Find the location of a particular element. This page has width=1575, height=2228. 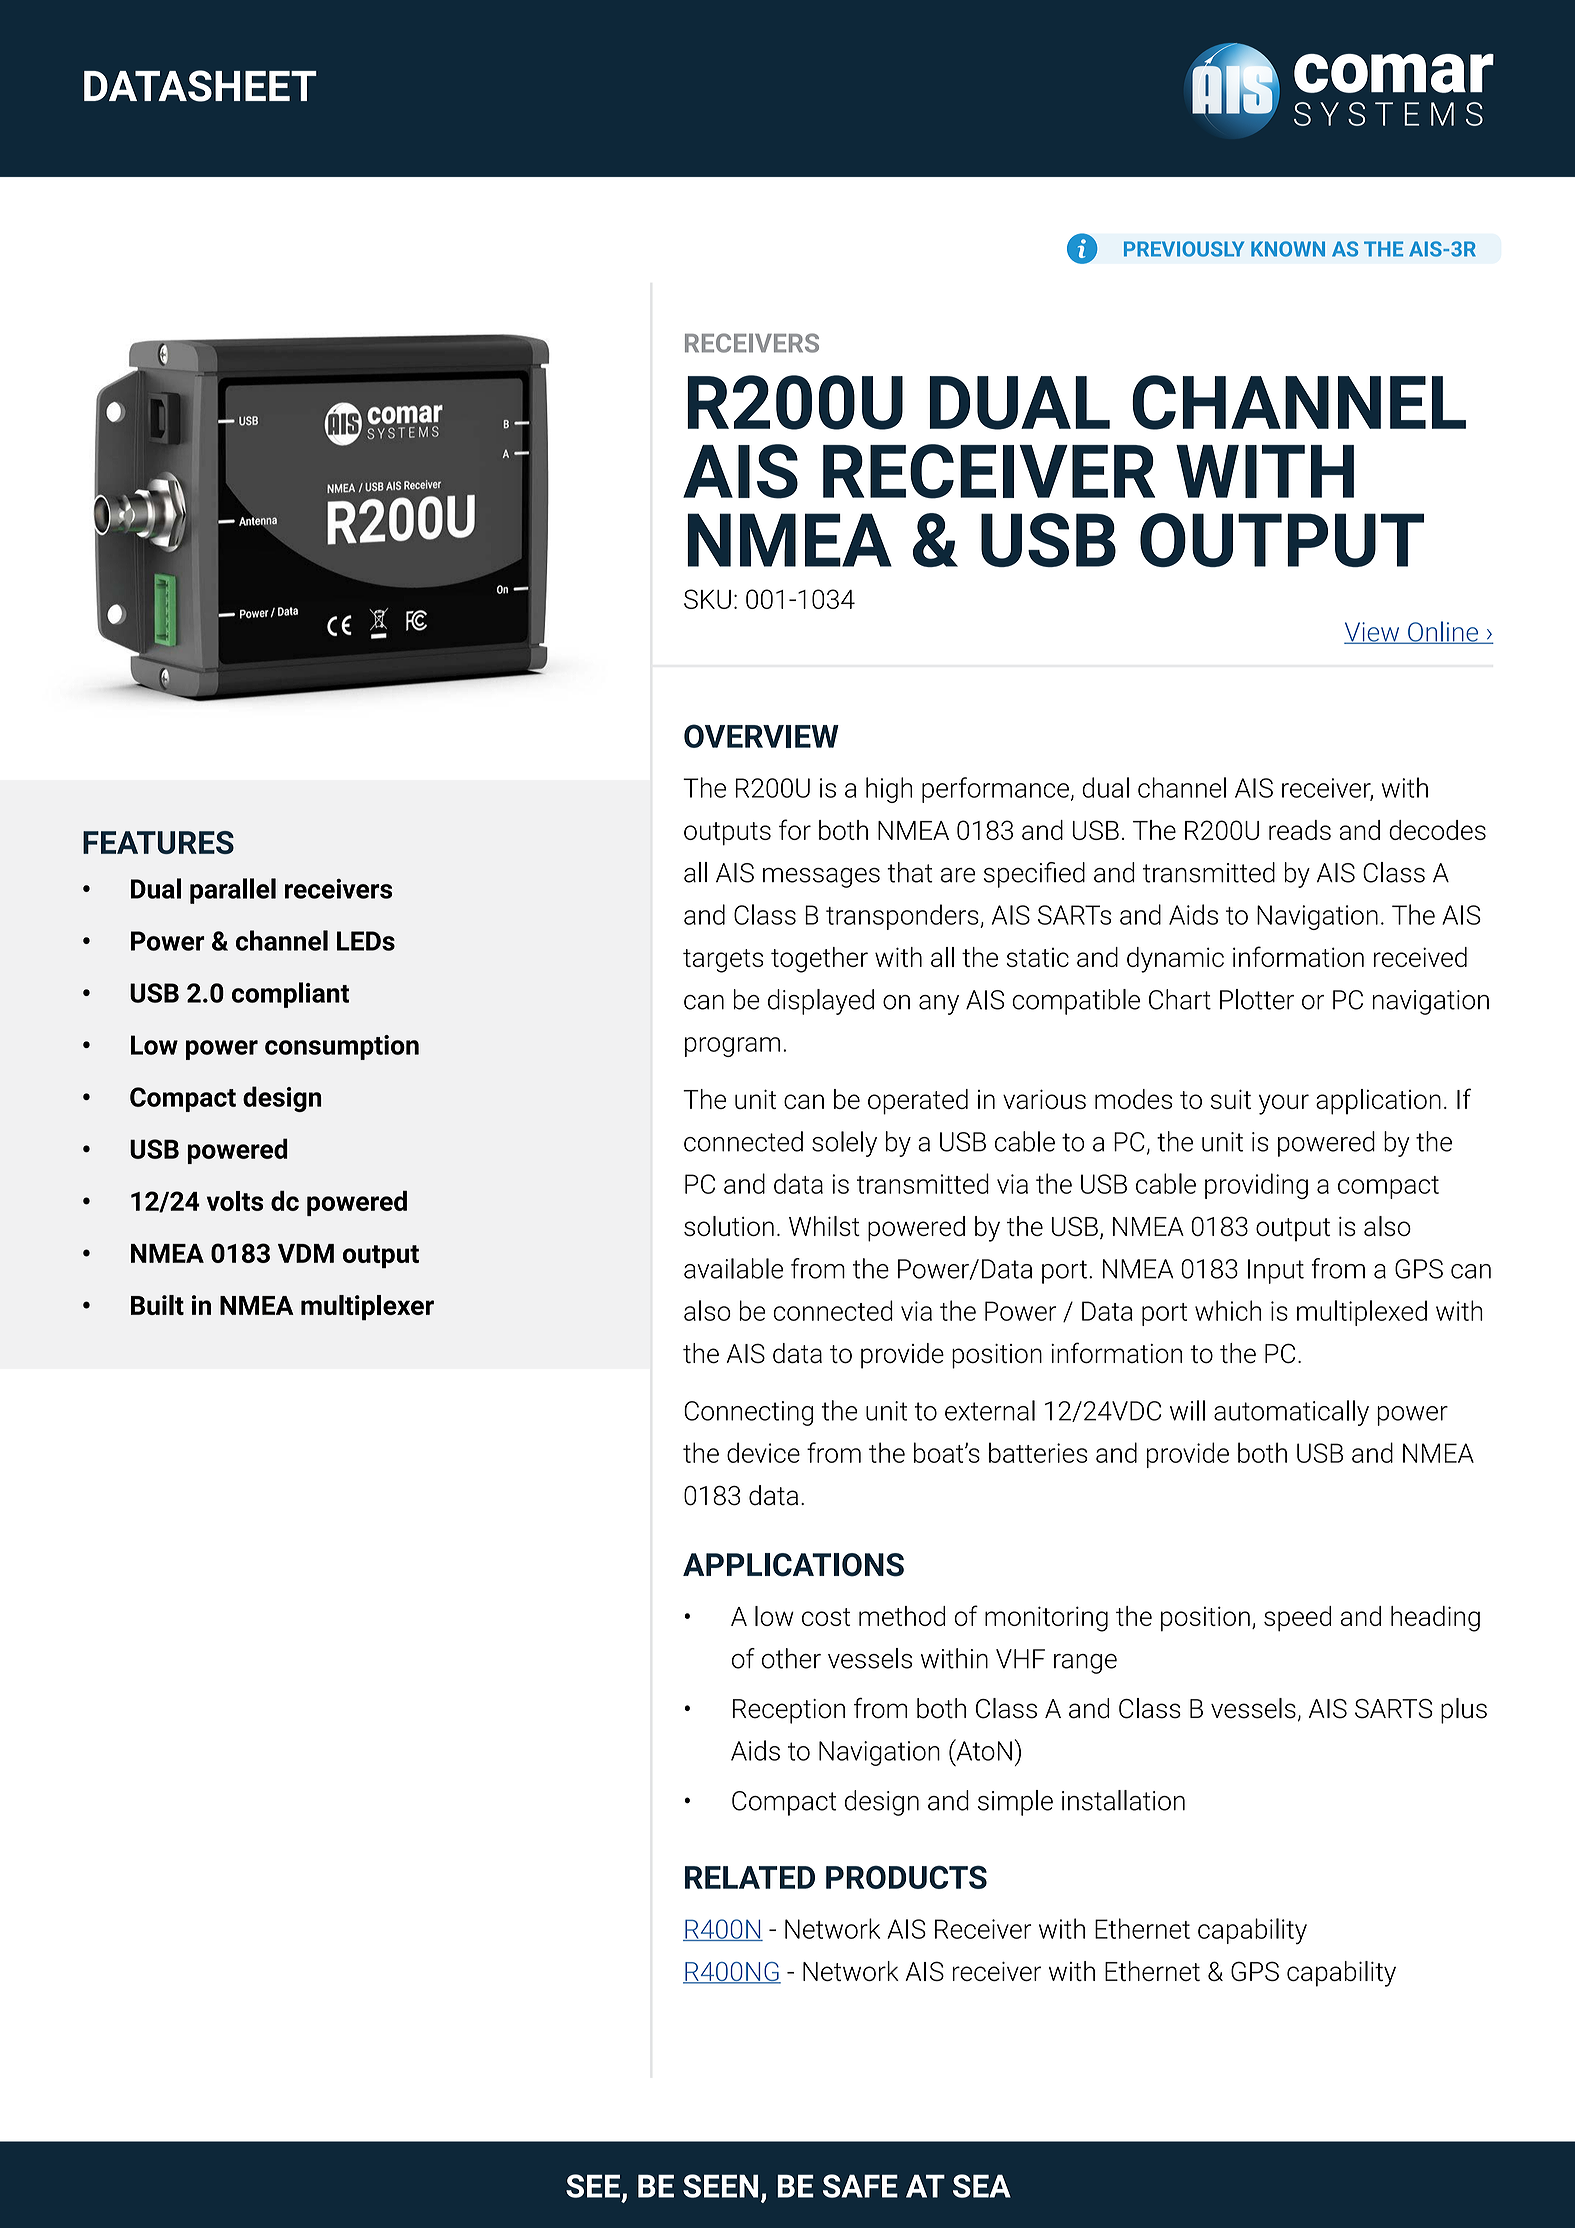

SEEN is located at coordinates (720, 2186).
